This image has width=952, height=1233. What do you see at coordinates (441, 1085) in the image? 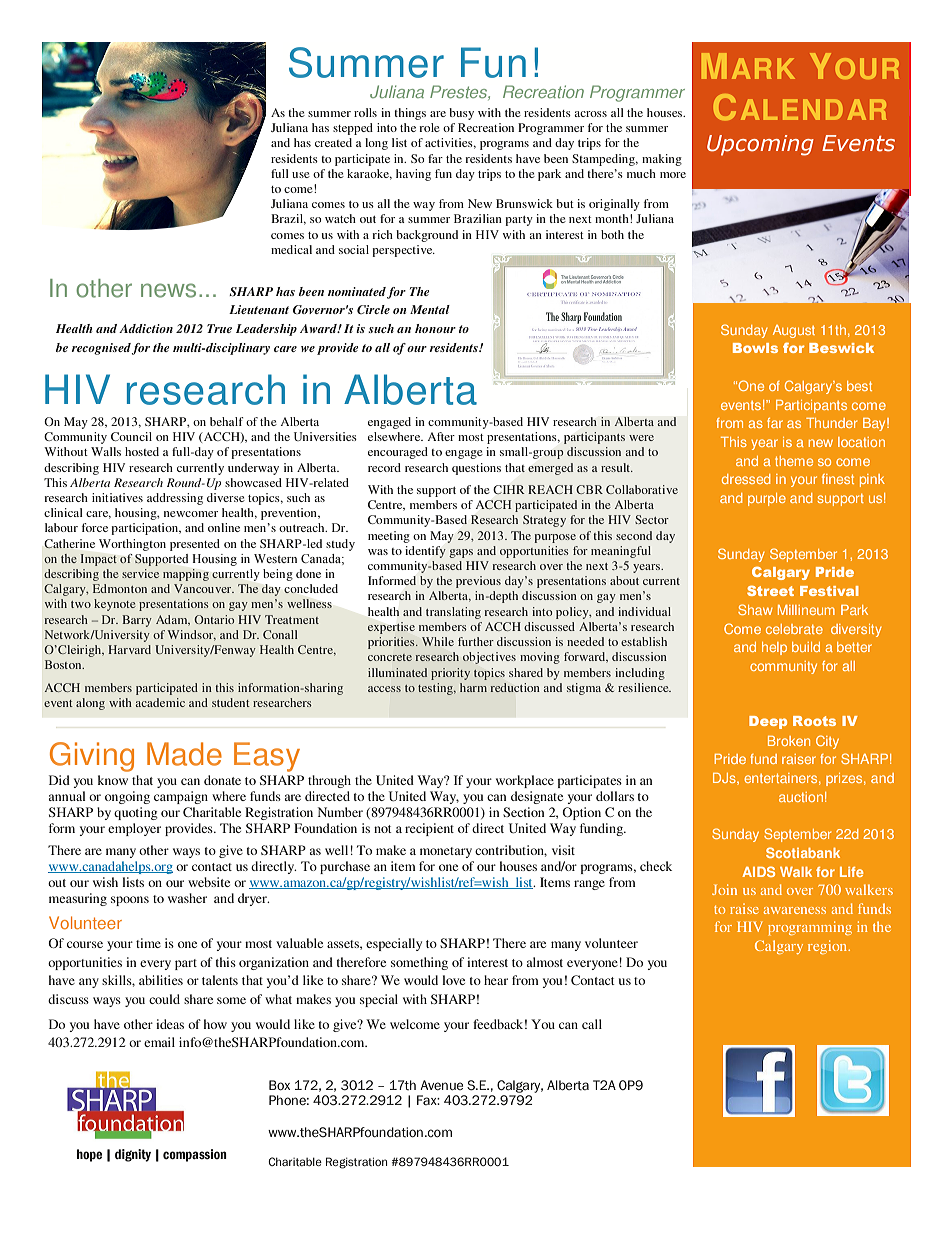
I see `Avenue` at bounding box center [441, 1085].
